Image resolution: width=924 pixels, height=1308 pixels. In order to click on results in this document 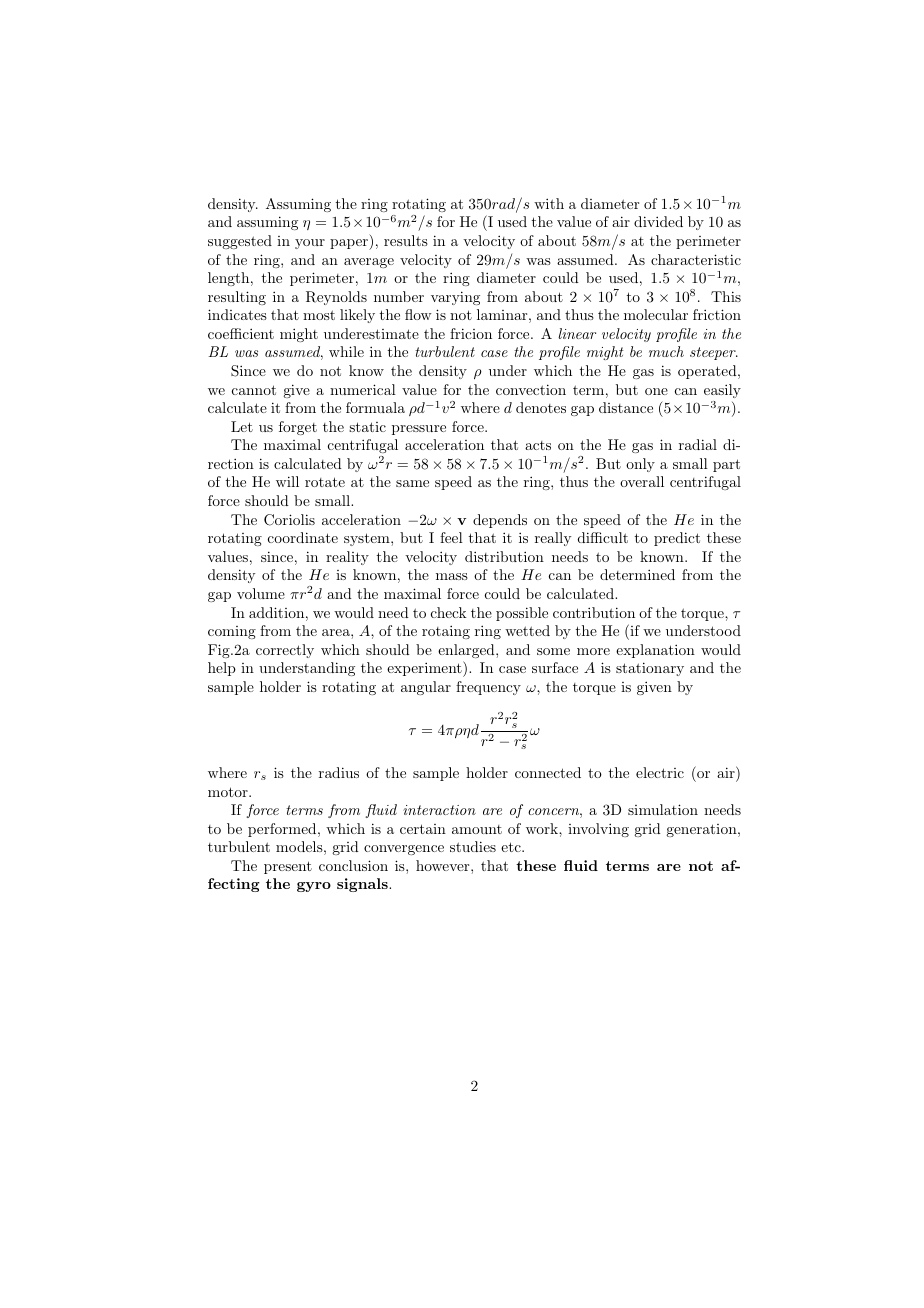, I will do `click(406, 240)`.
